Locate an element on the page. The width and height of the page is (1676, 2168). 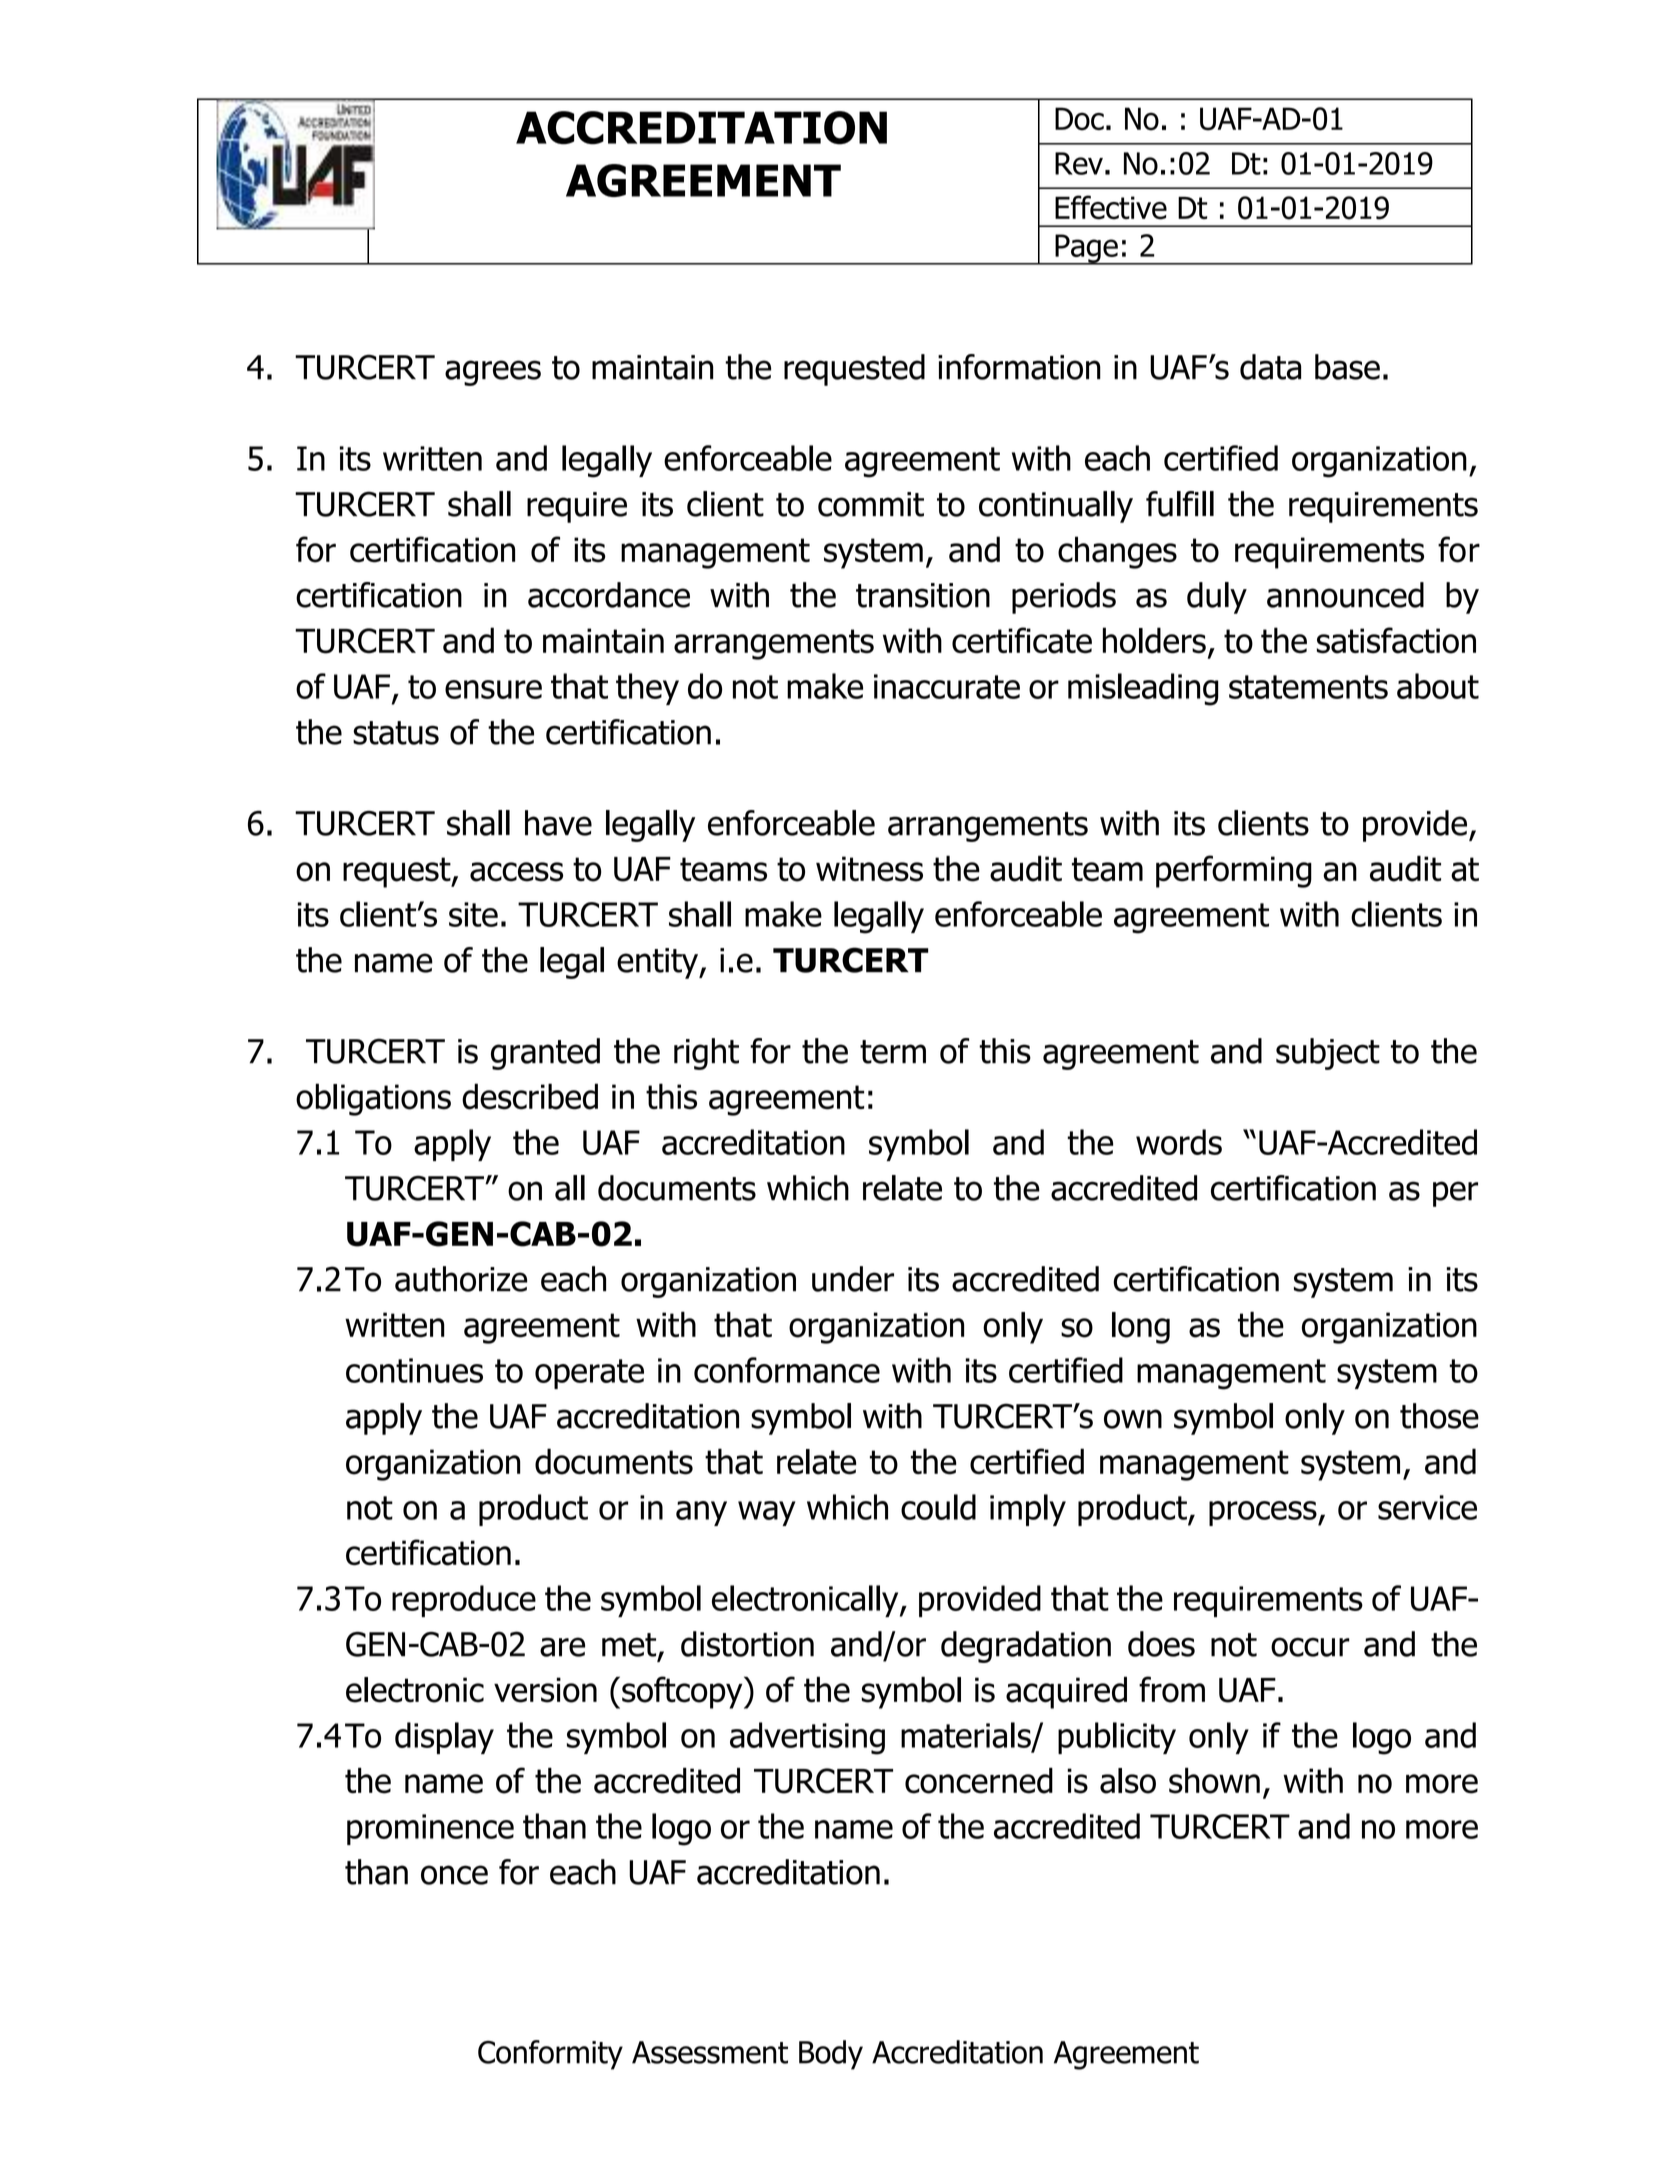
Page is located at coordinates (1086, 249).
